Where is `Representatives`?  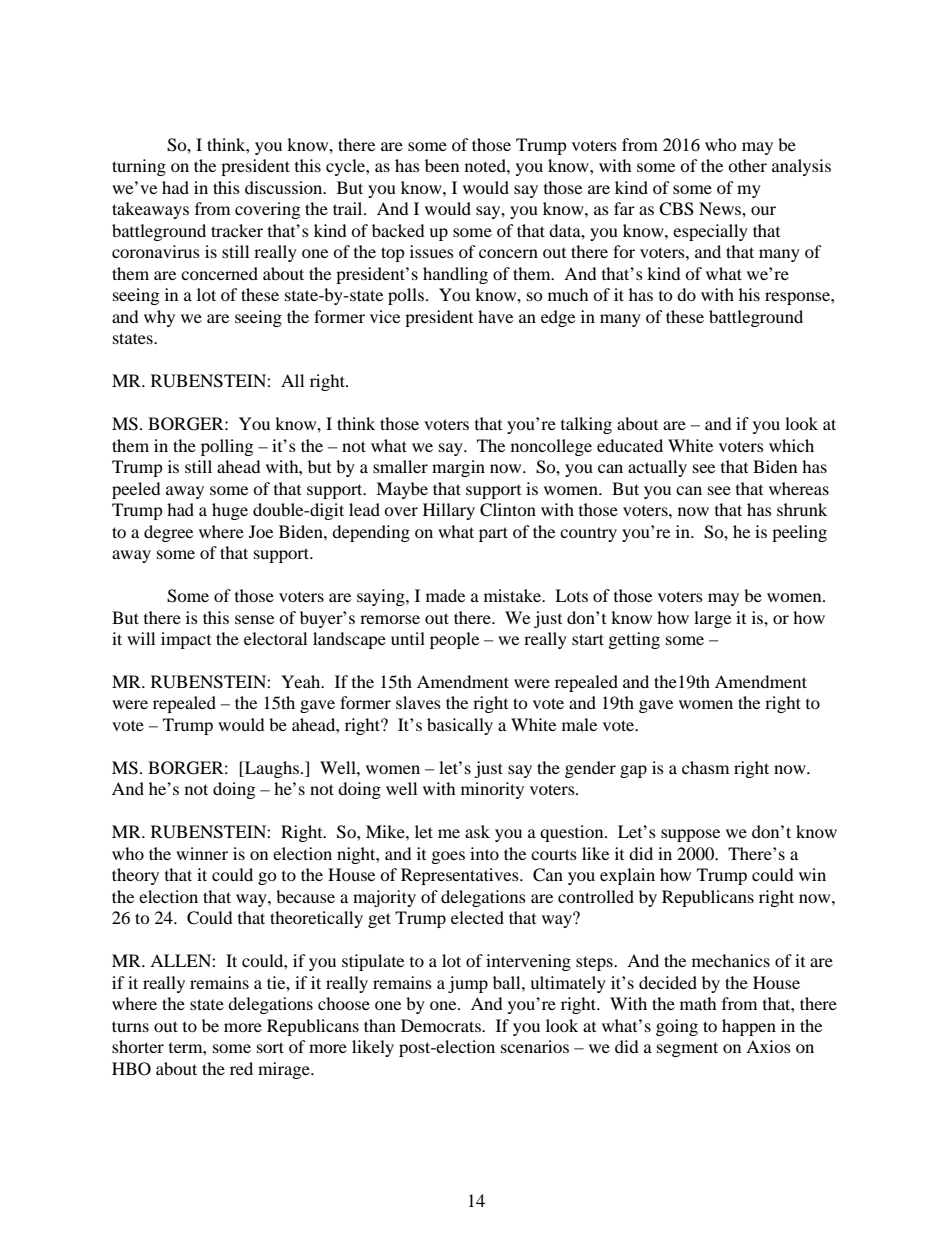
Representatives is located at coordinates (461, 876).
